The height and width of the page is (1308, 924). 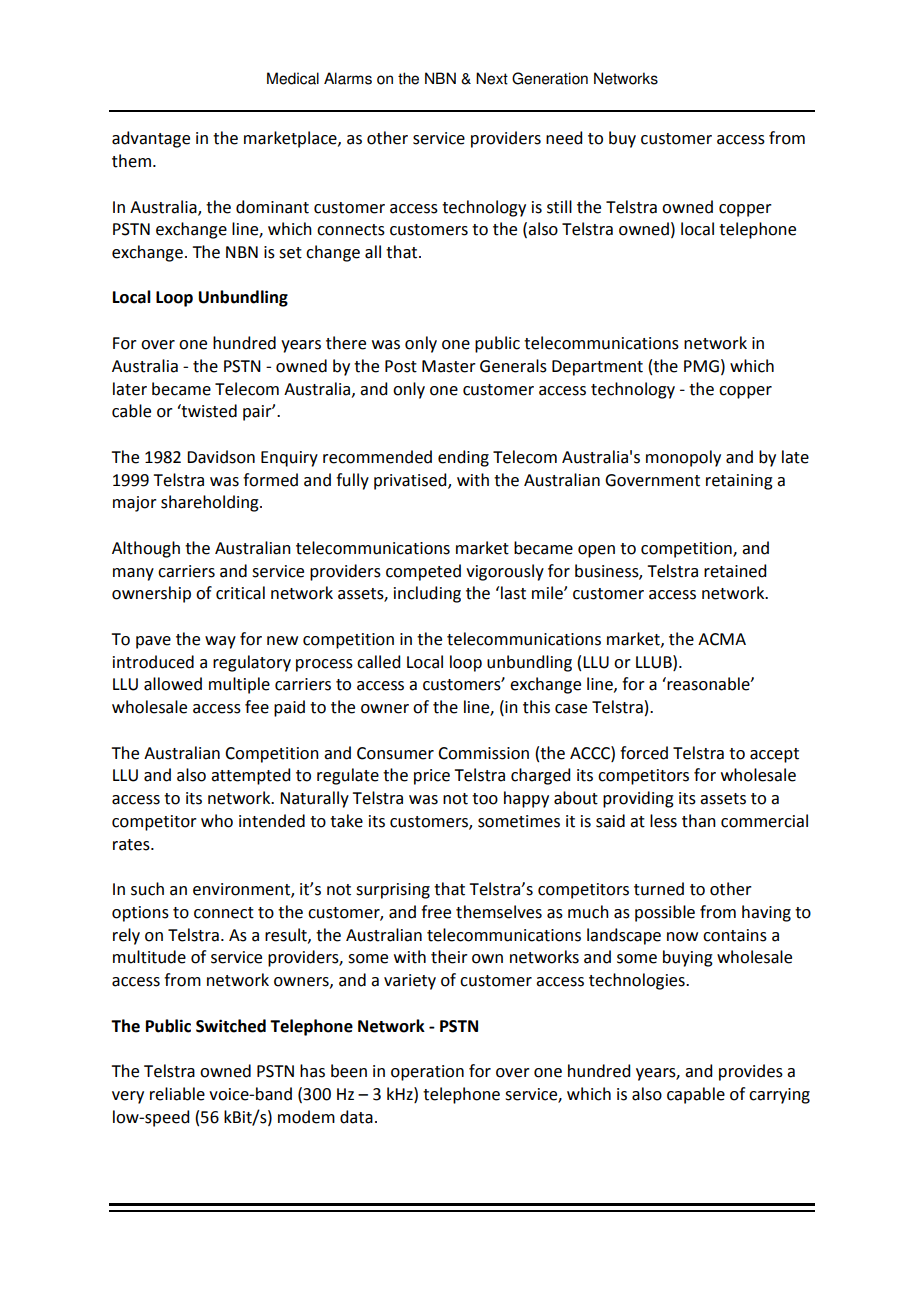 I want to click on reliable, so click(x=177, y=1094).
